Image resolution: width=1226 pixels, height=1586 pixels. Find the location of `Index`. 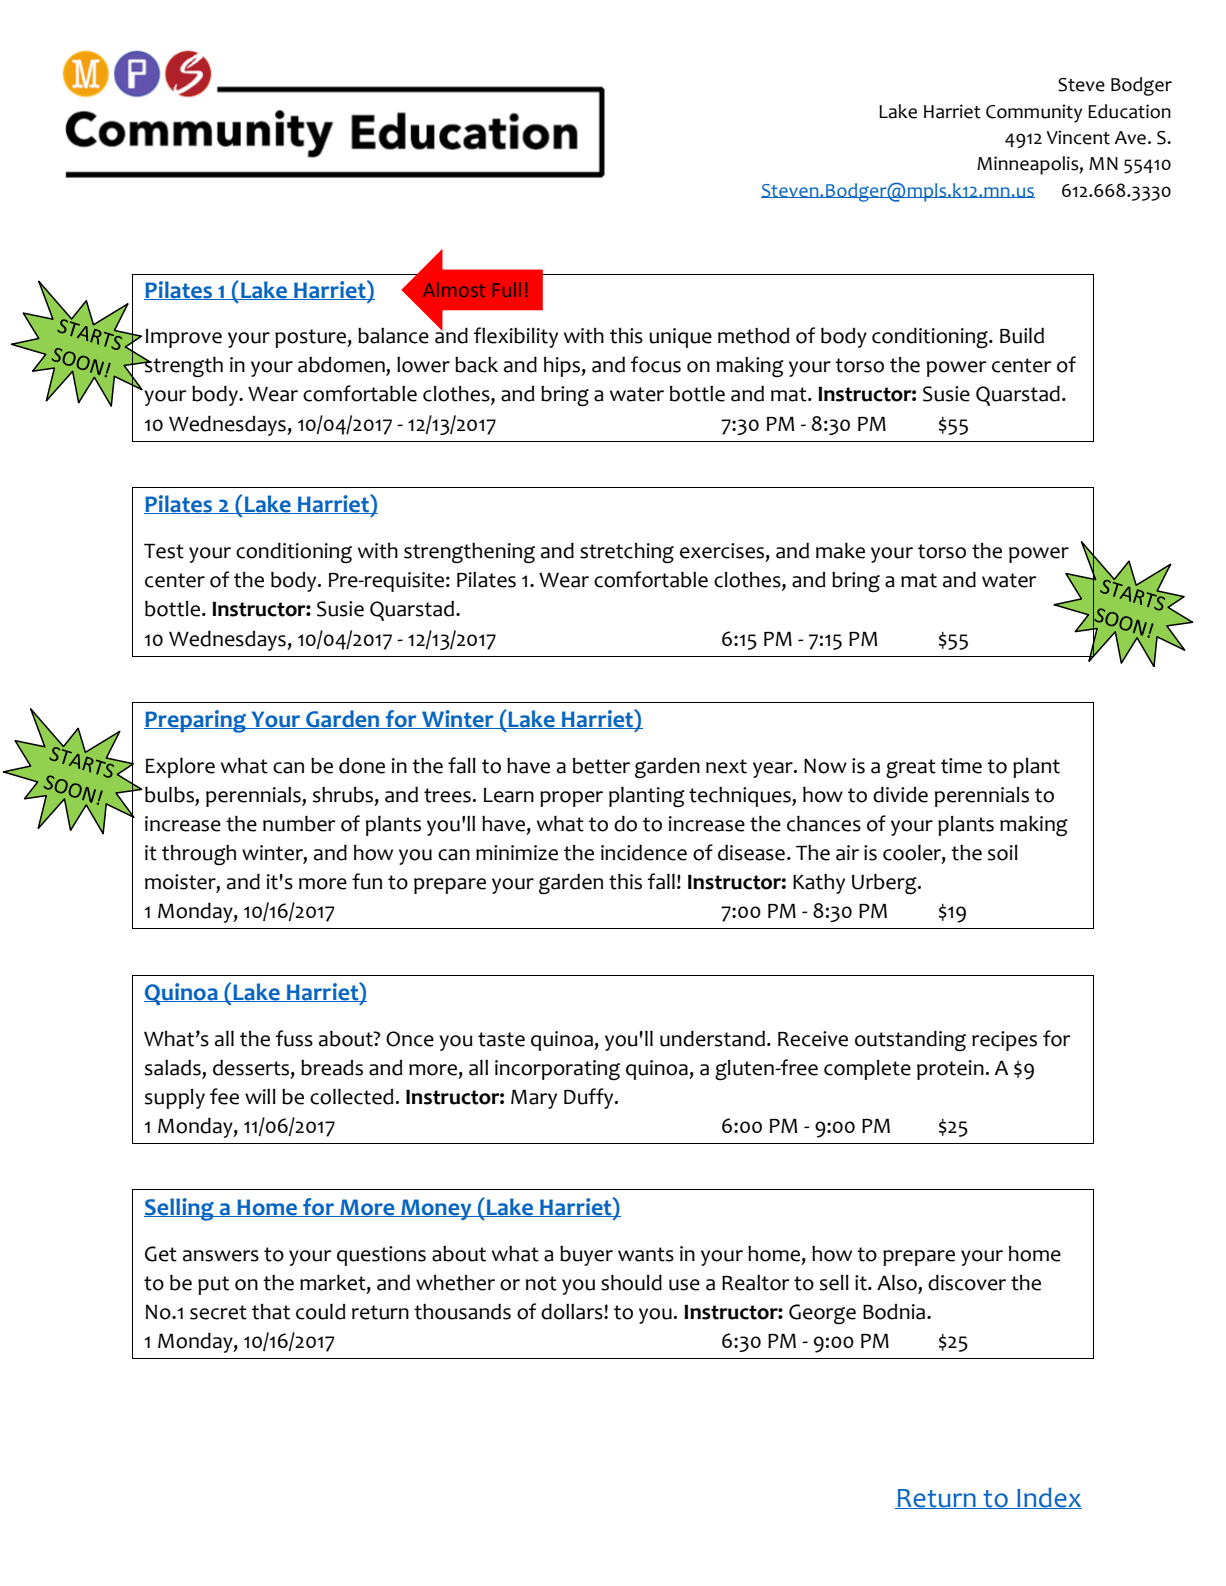

Index is located at coordinates (1048, 1498).
